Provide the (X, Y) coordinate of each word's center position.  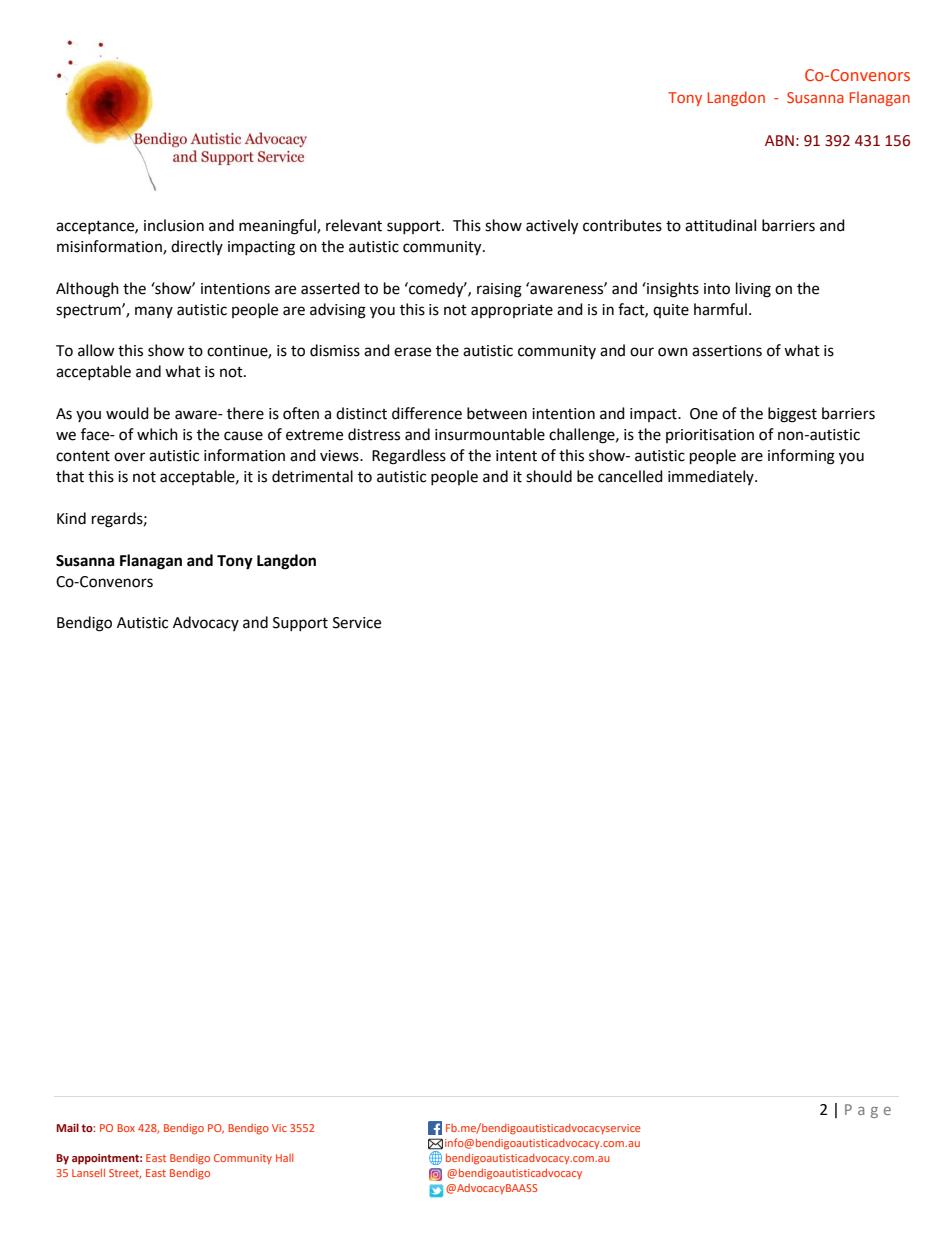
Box (126, 1128)
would (127, 413)
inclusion (174, 225)
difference (427, 413)
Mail (67, 1127)
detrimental (312, 476)
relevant (354, 225)
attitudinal (720, 225)
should (549, 476)
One (704, 414)
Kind (71, 518)
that (70, 476)
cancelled (630, 476)
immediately (712, 477)
